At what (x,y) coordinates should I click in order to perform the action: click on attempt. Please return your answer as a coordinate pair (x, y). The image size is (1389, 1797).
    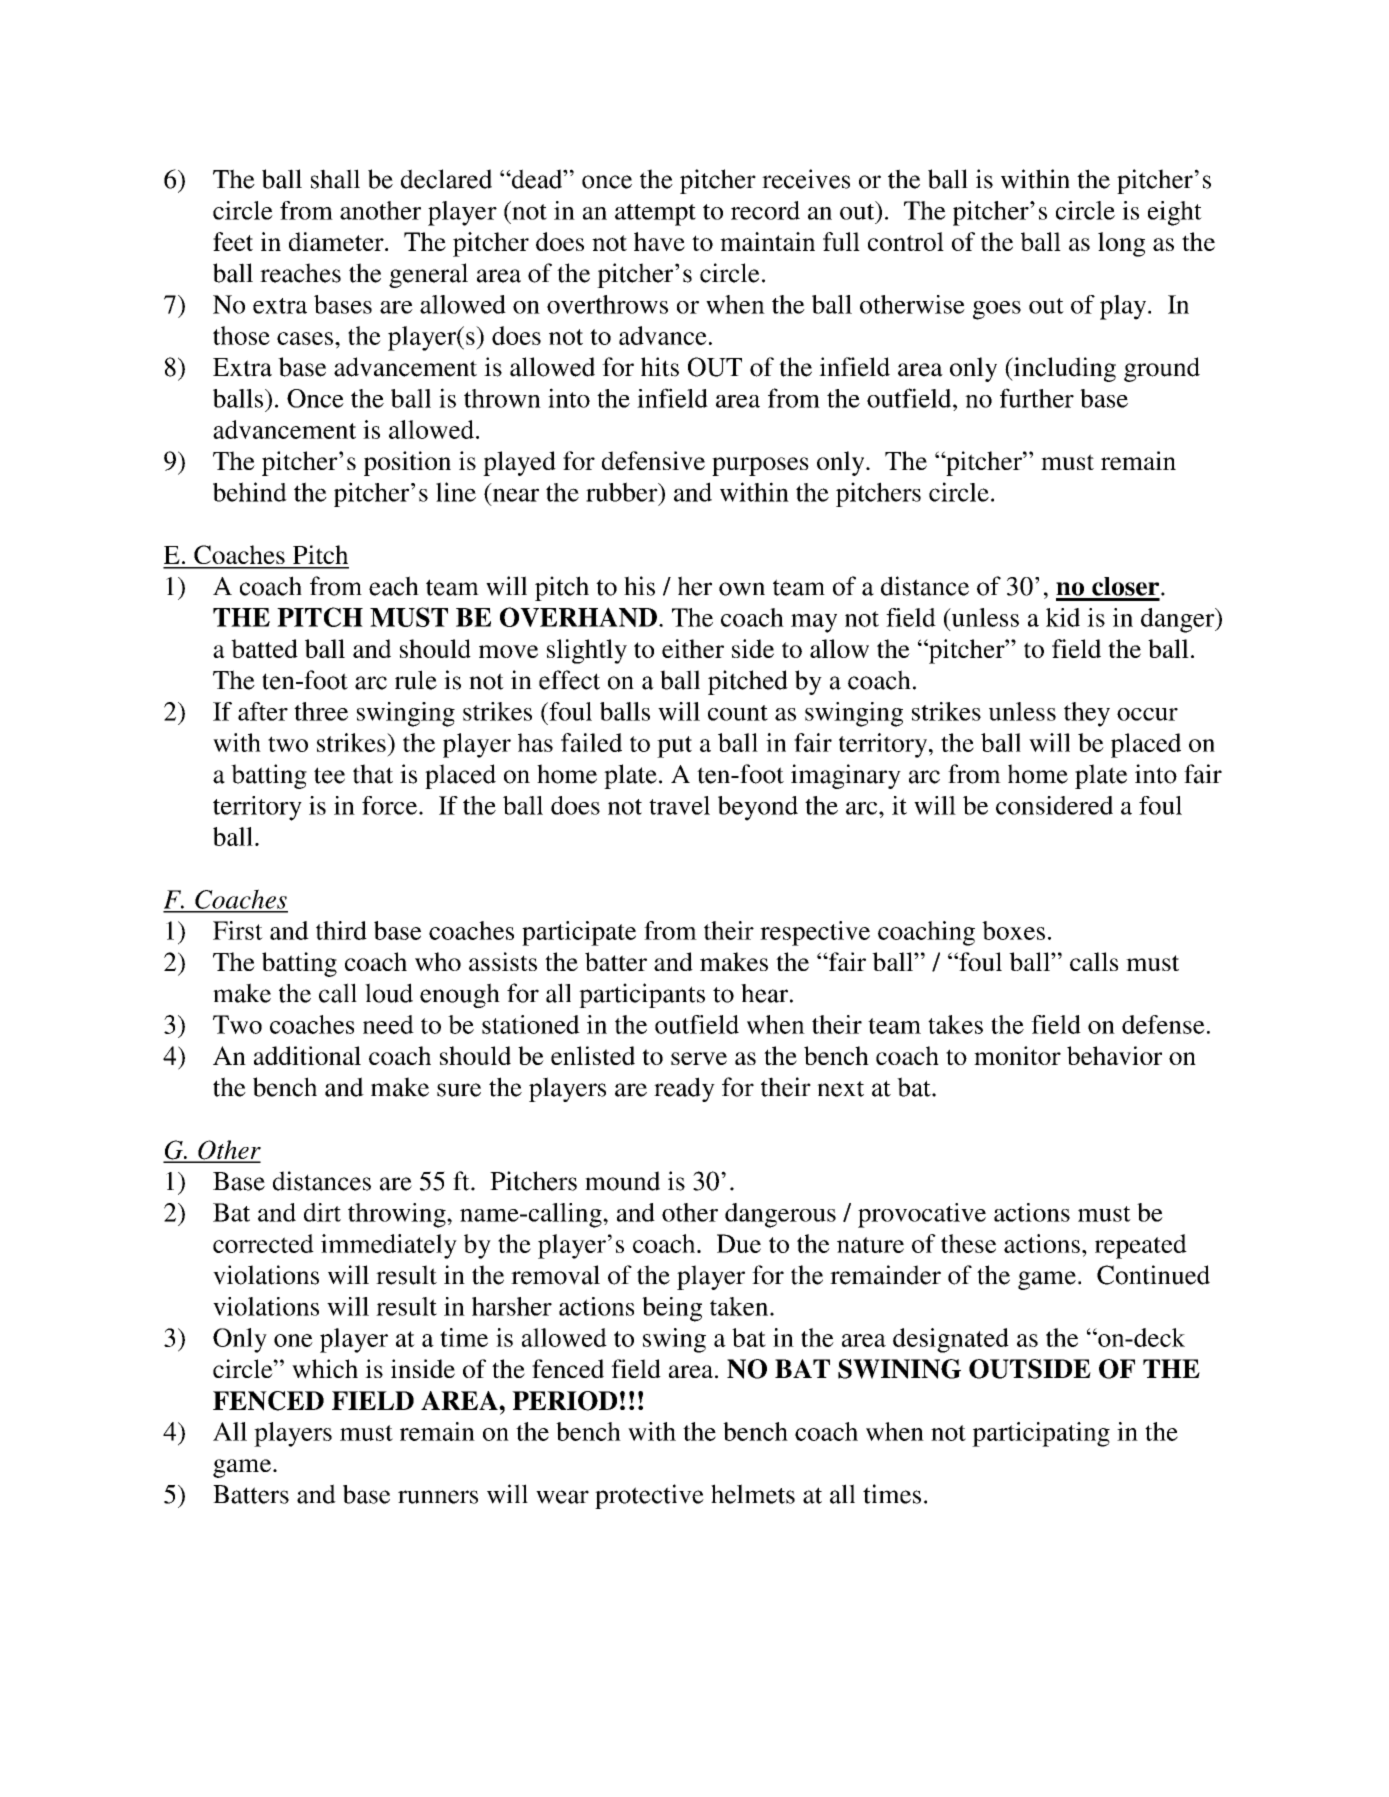
    Looking at the image, I should click on (655, 215).
